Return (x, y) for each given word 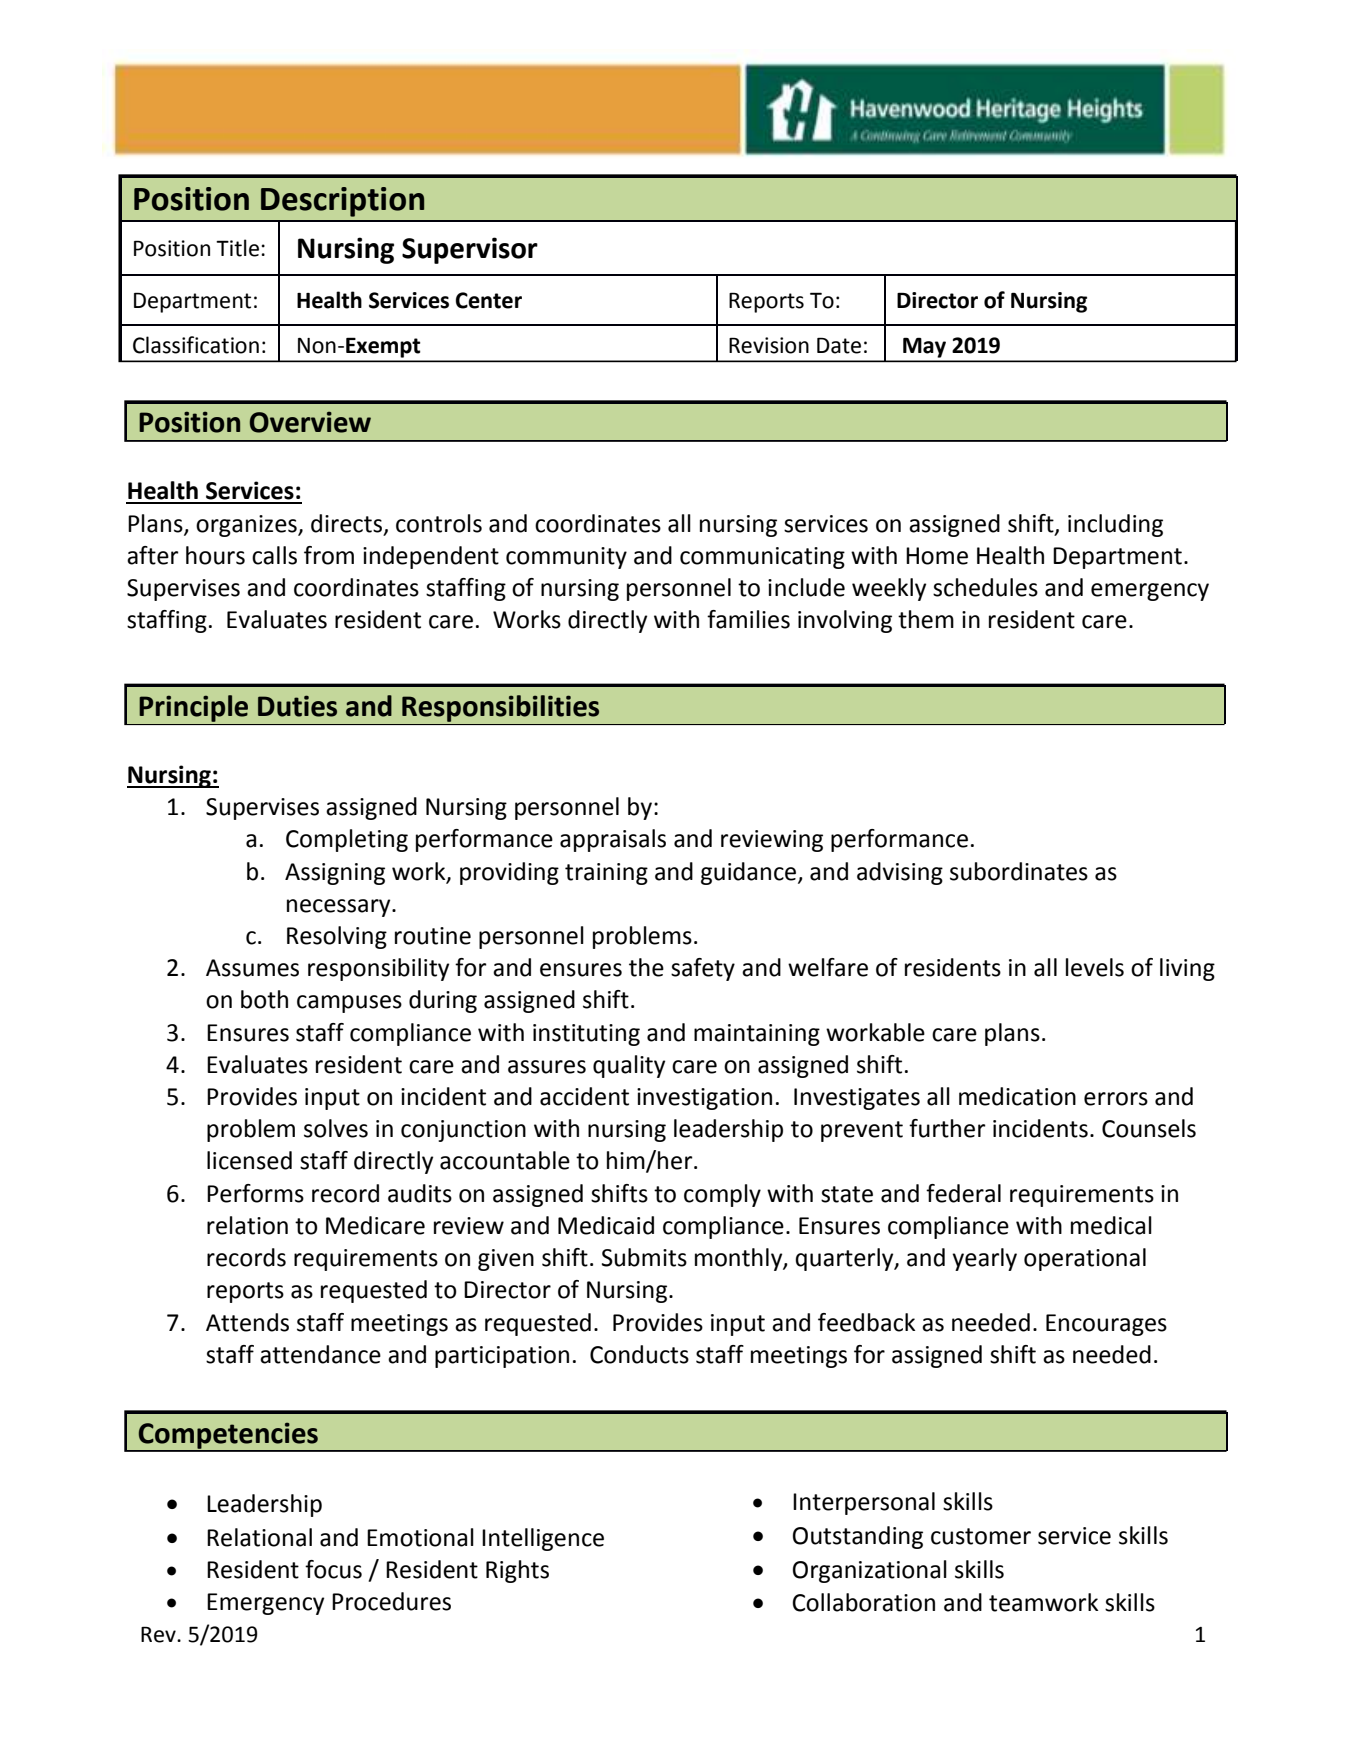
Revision (769, 345)
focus (333, 1569)
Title (237, 248)
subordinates (1019, 871)
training (606, 874)
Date (839, 345)
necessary (340, 908)
